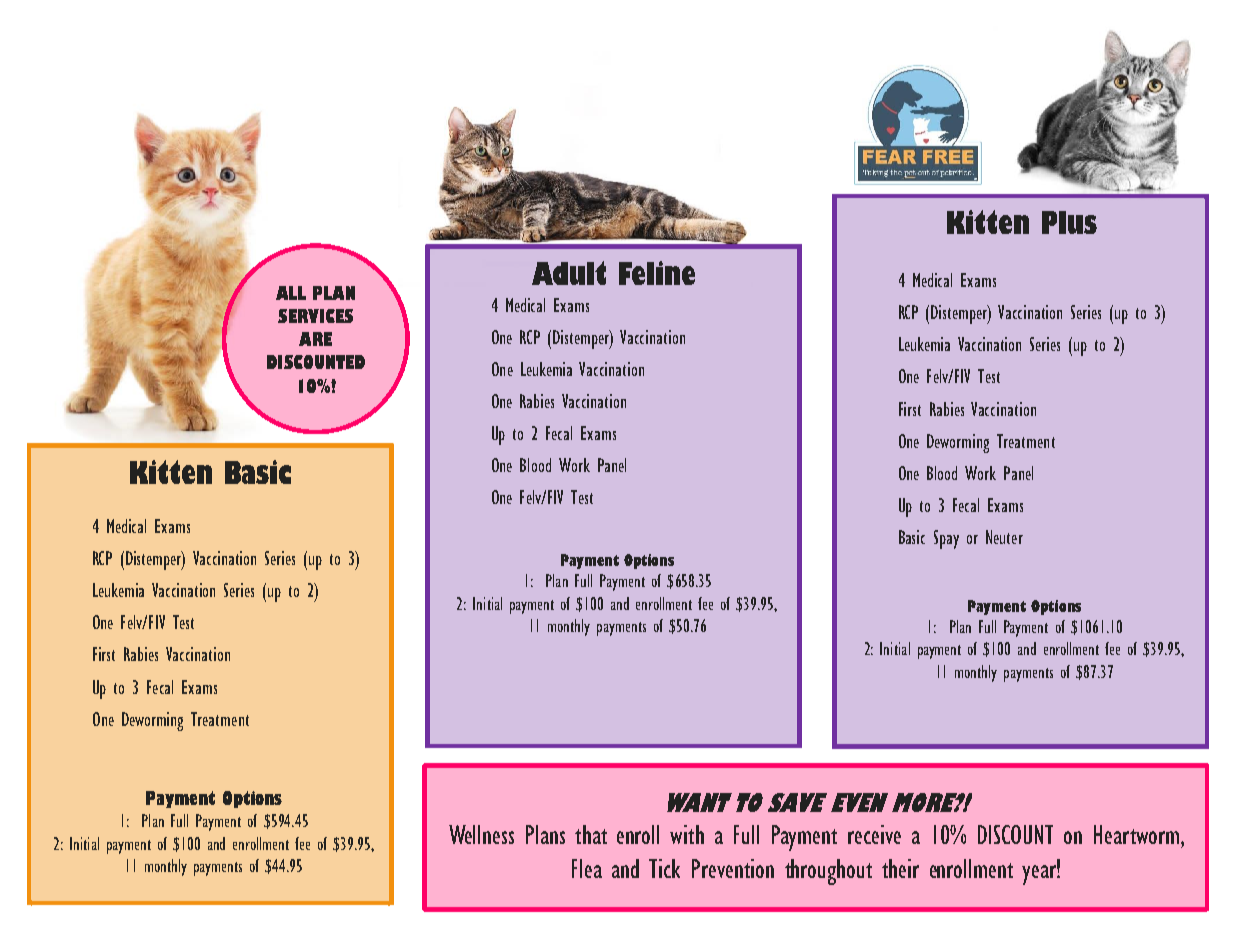  I want to click on Tick, so click(664, 868).
